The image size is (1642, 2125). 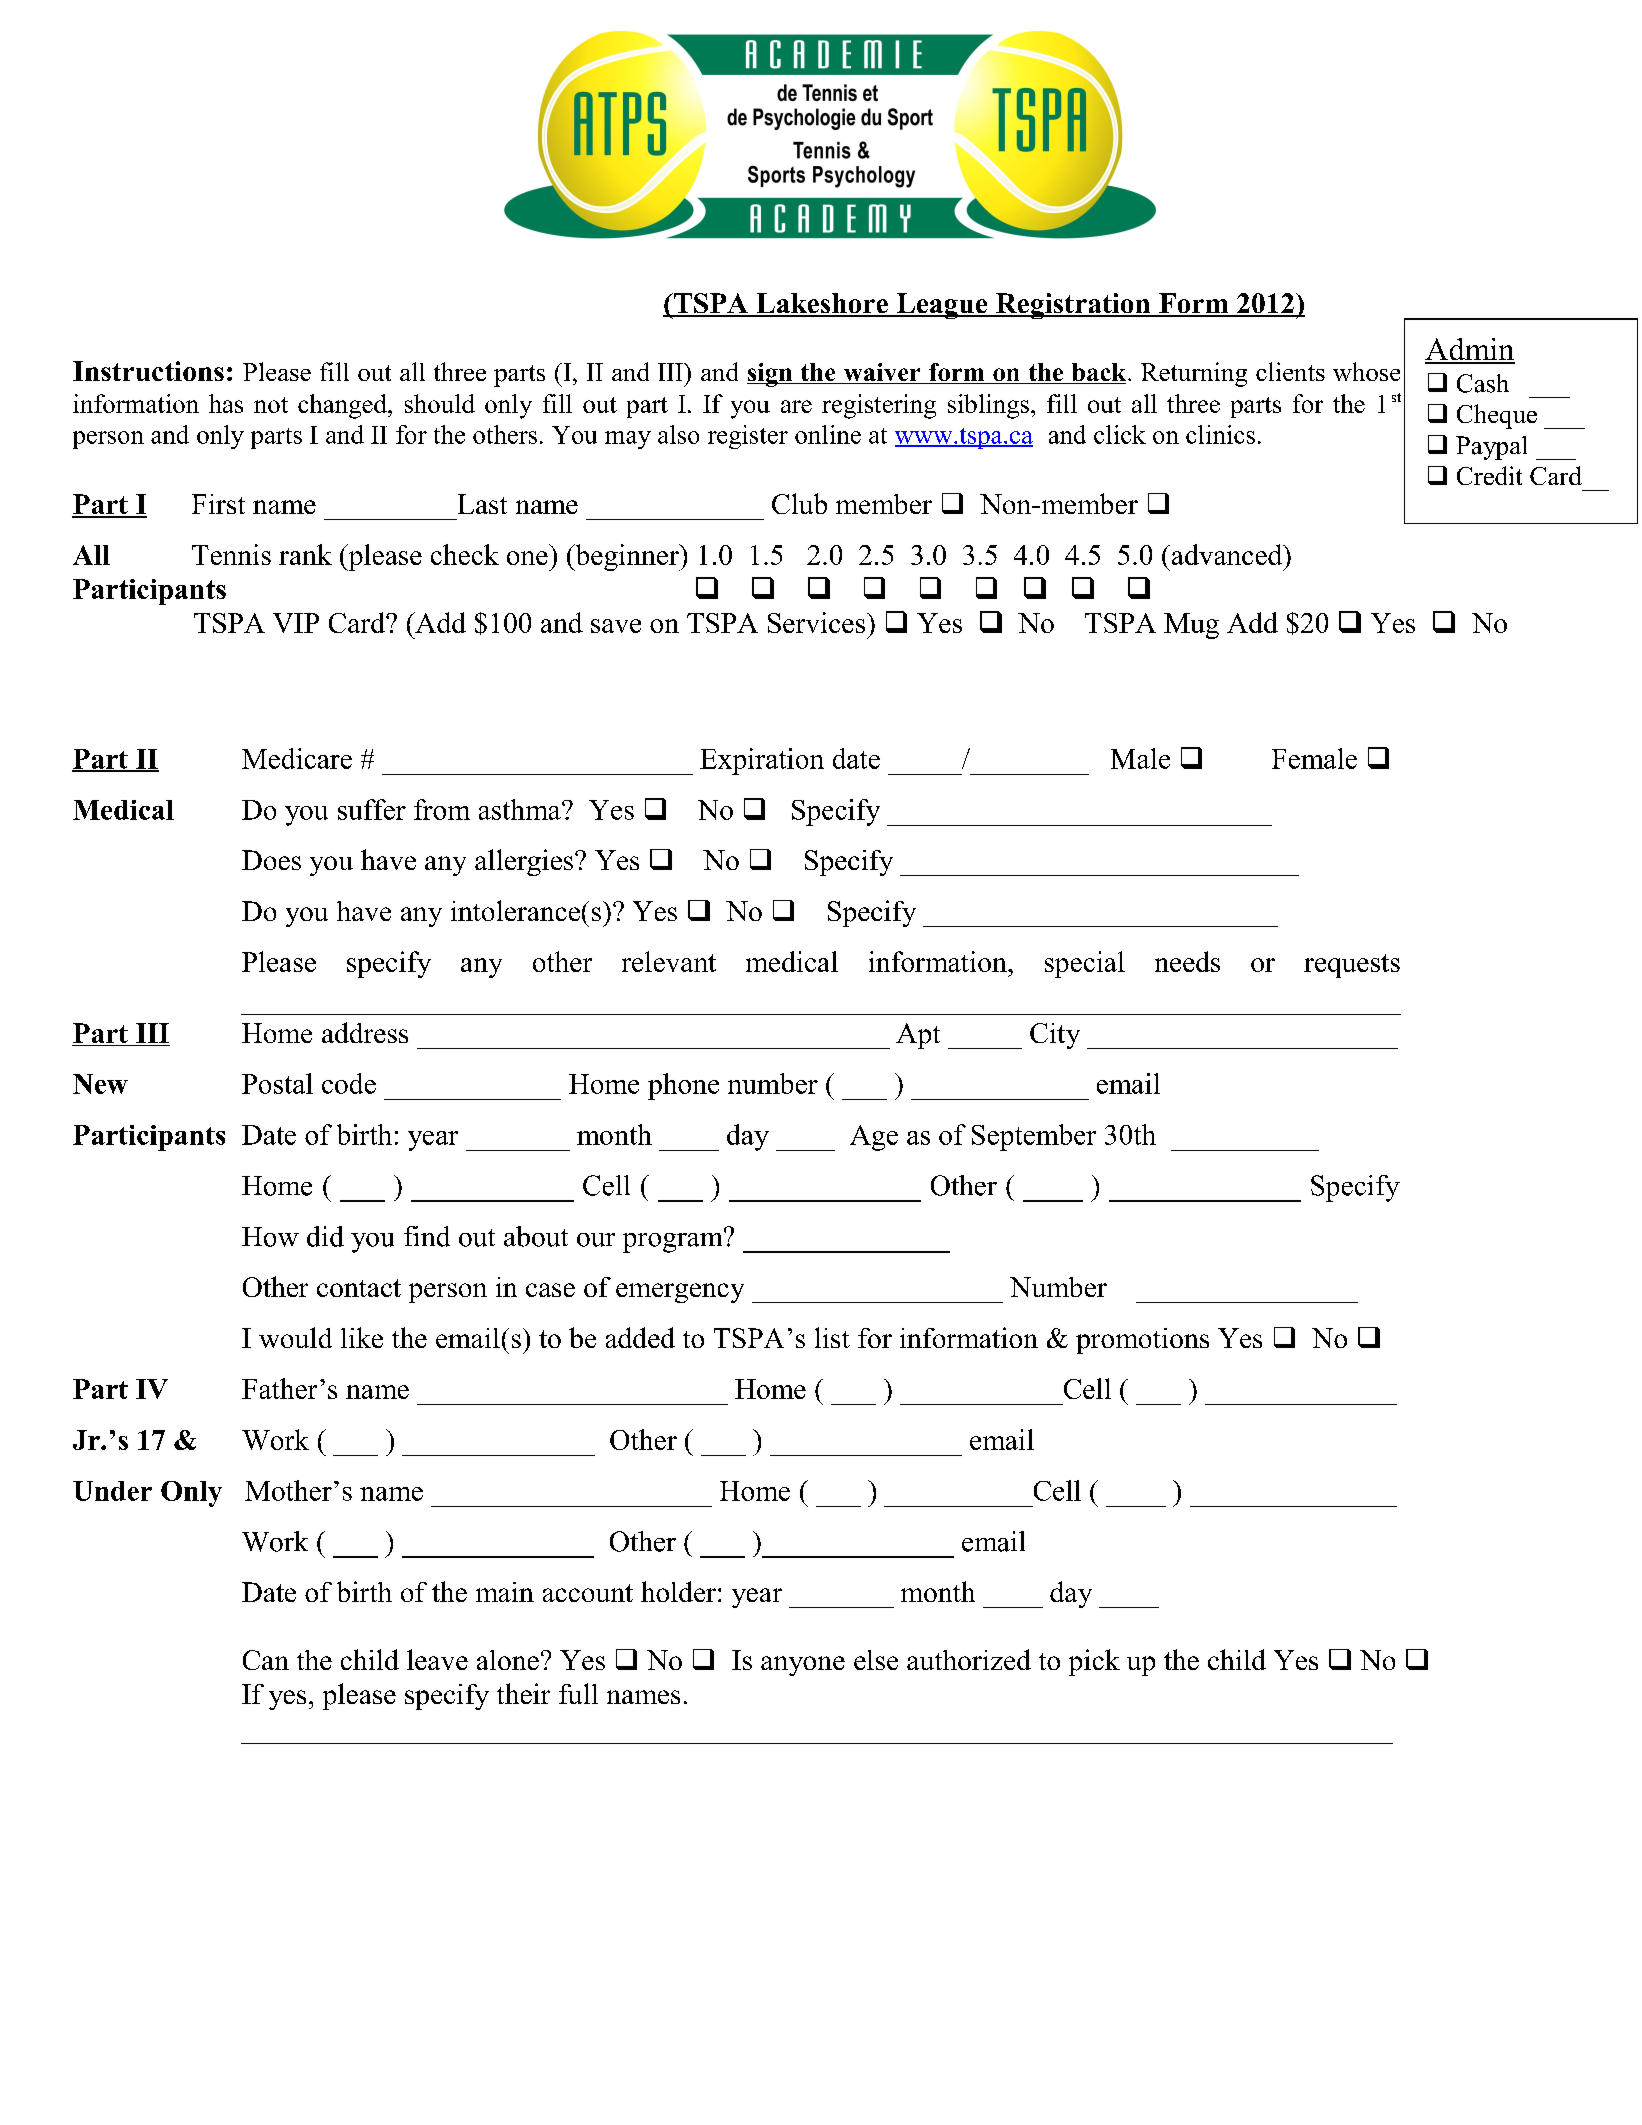 I want to click on requests, so click(x=1352, y=966).
